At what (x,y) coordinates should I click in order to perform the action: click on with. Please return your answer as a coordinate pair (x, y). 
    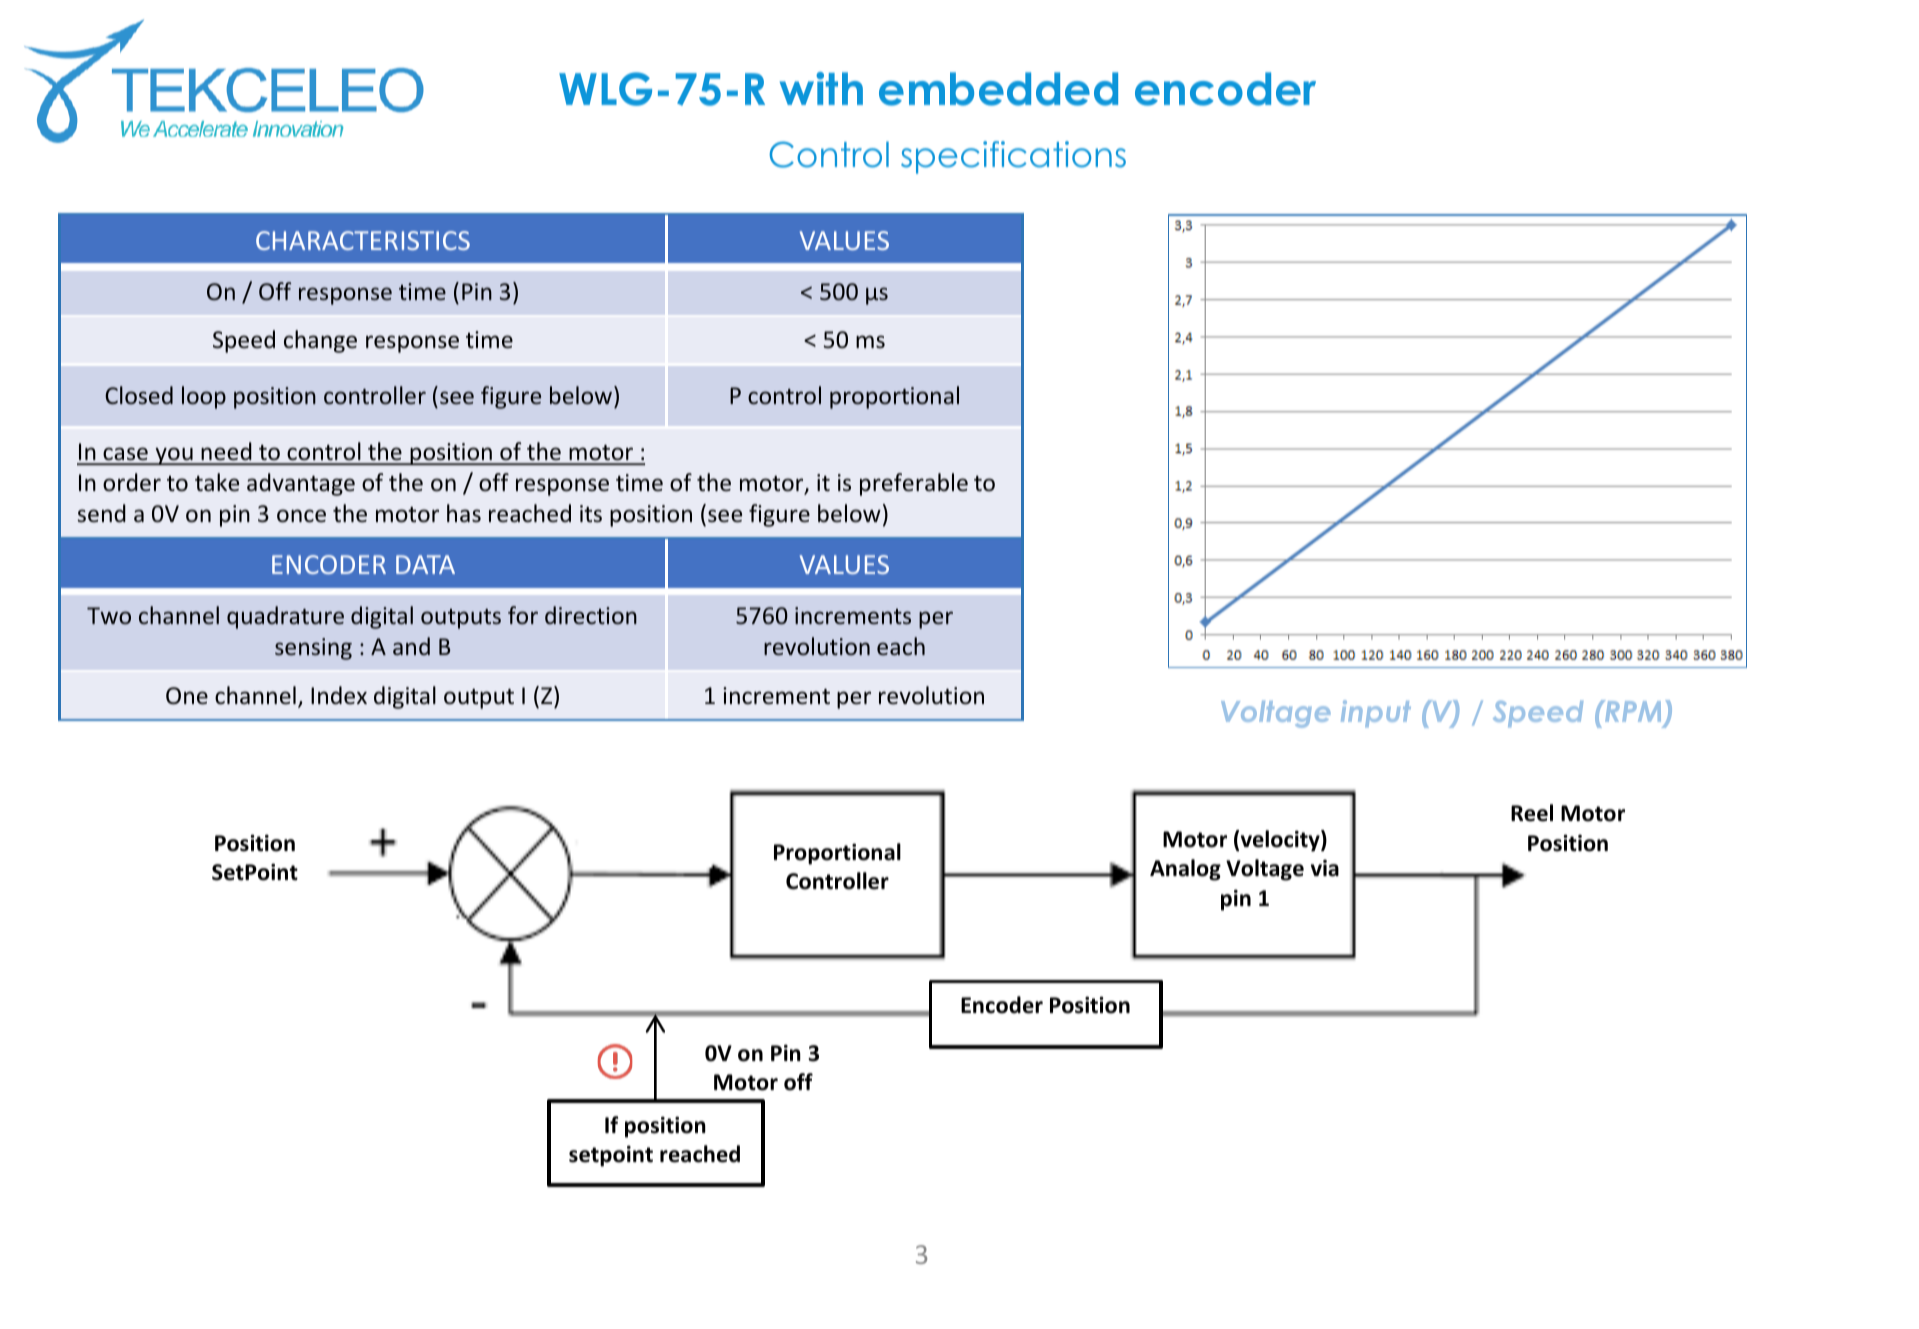
    Looking at the image, I should click on (821, 88).
